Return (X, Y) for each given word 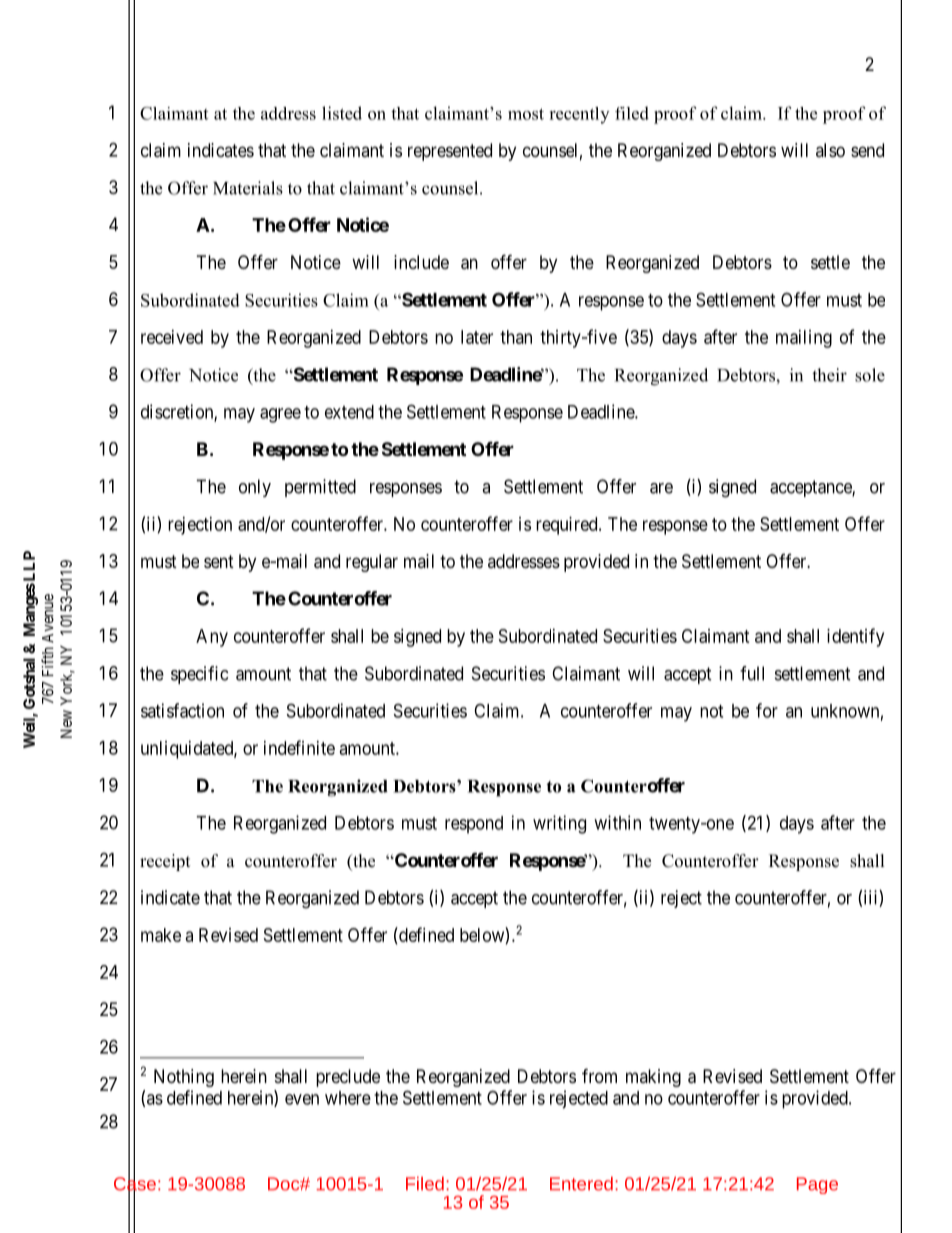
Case (135, 1184)
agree (280, 415)
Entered (581, 1183)
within (617, 822)
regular (372, 563)
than (516, 337)
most (526, 114)
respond (474, 825)
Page (817, 1185)
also (830, 150)
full (752, 673)
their (829, 375)
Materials (248, 188)
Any (212, 638)
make (161, 935)
